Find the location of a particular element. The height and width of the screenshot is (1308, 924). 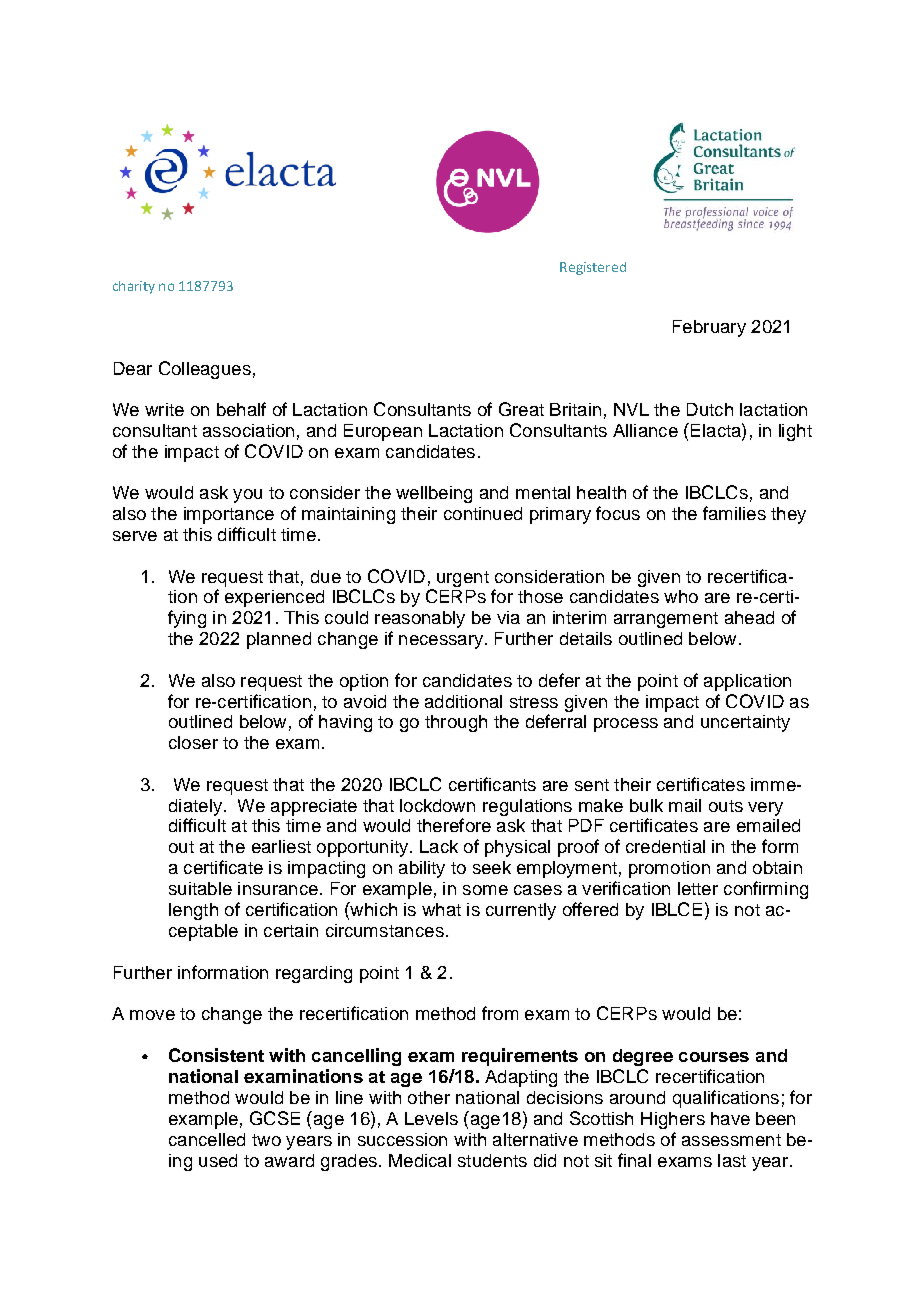

continued is located at coordinates (483, 513).
